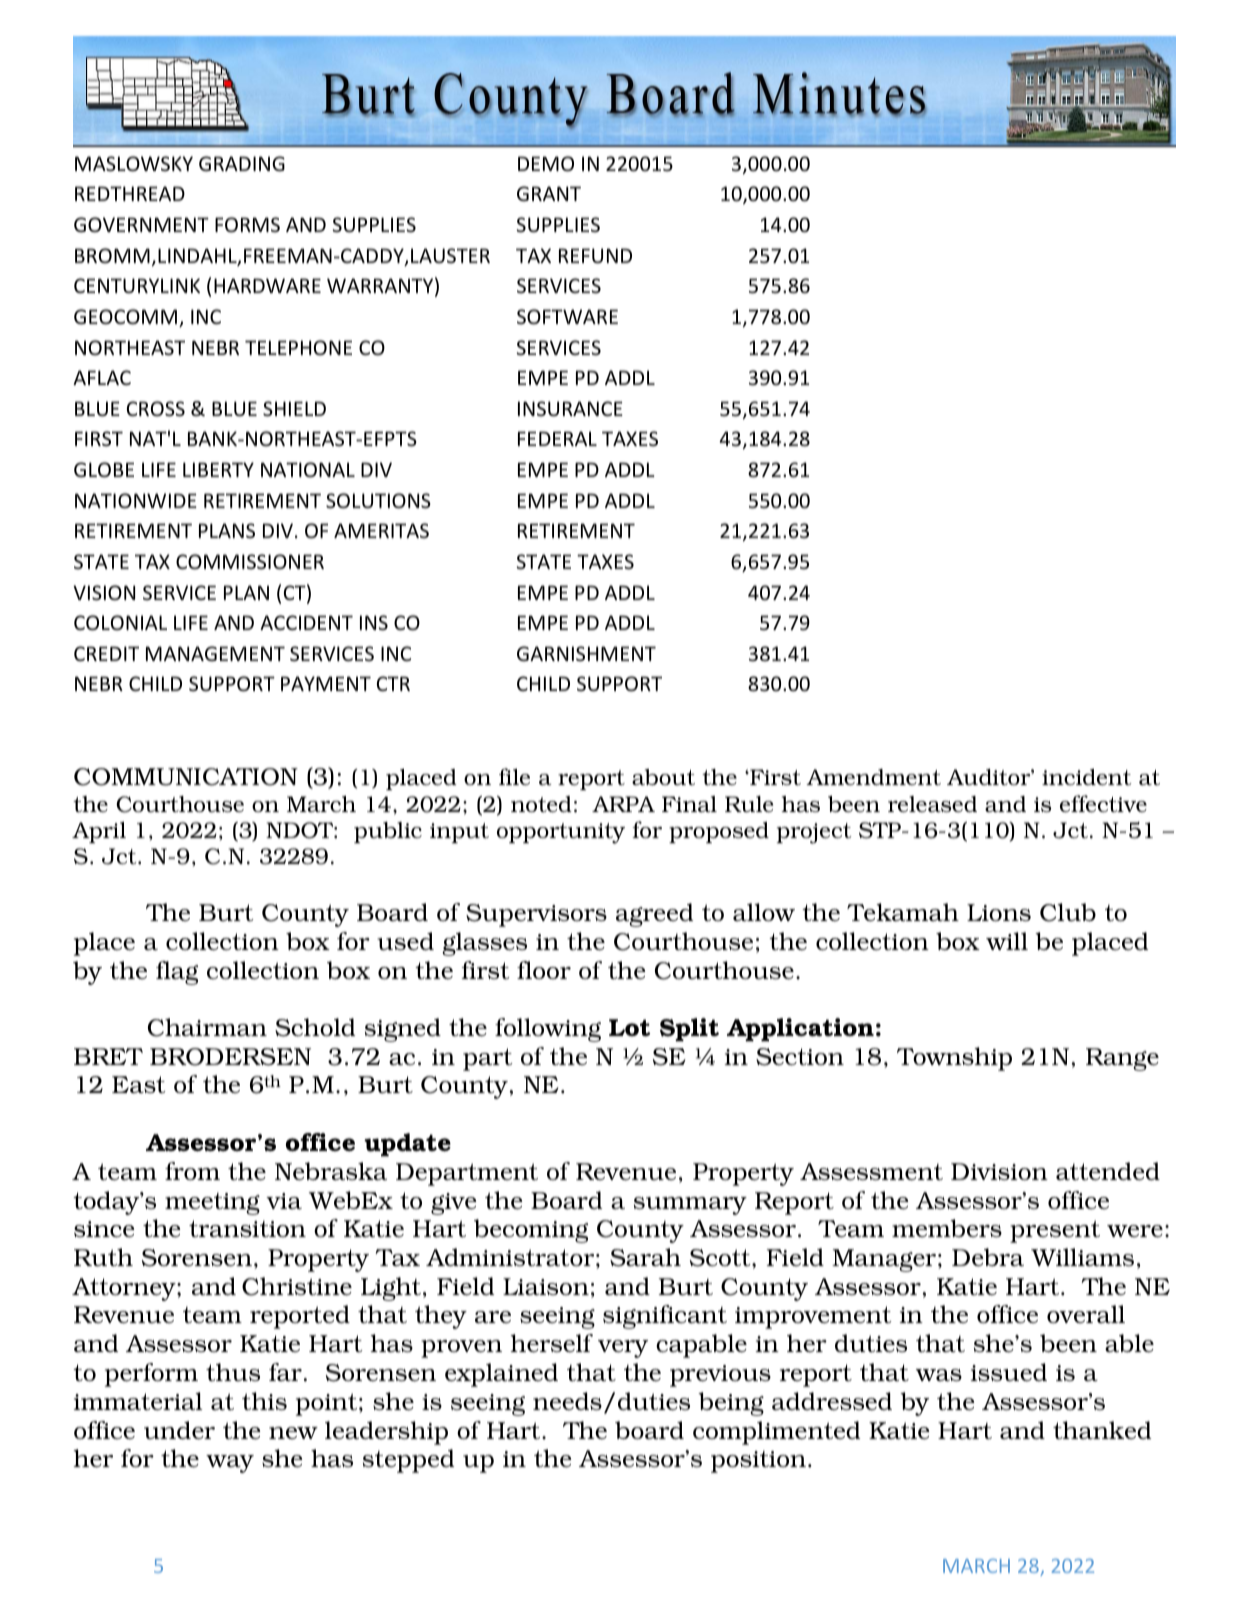  Describe the element at coordinates (999, 912) in the screenshot. I see `Lions` at that location.
